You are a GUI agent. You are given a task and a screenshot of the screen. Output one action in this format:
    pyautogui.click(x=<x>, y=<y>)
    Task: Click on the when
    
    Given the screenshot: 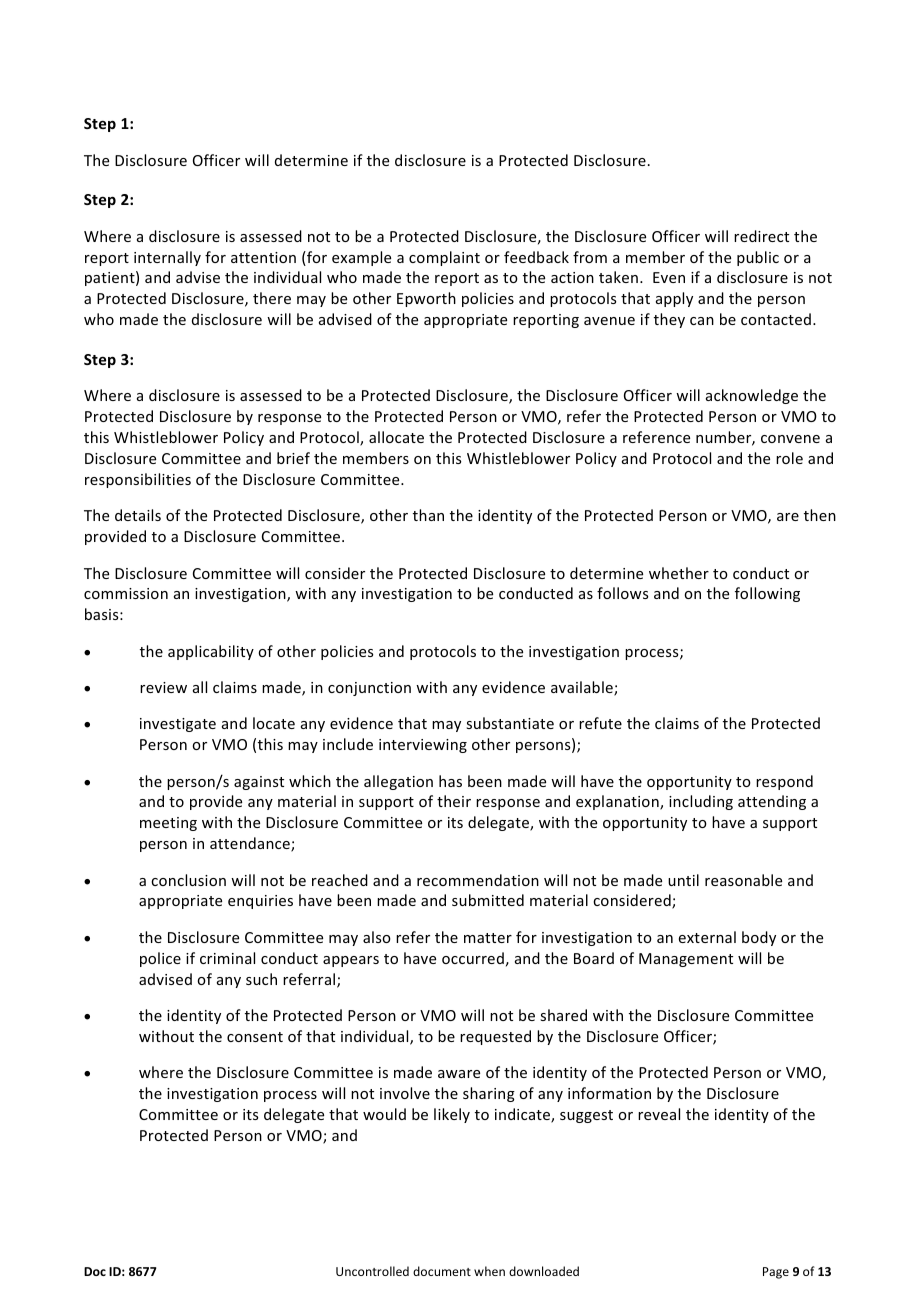 What is the action you would take?
    pyautogui.click(x=489, y=1271)
